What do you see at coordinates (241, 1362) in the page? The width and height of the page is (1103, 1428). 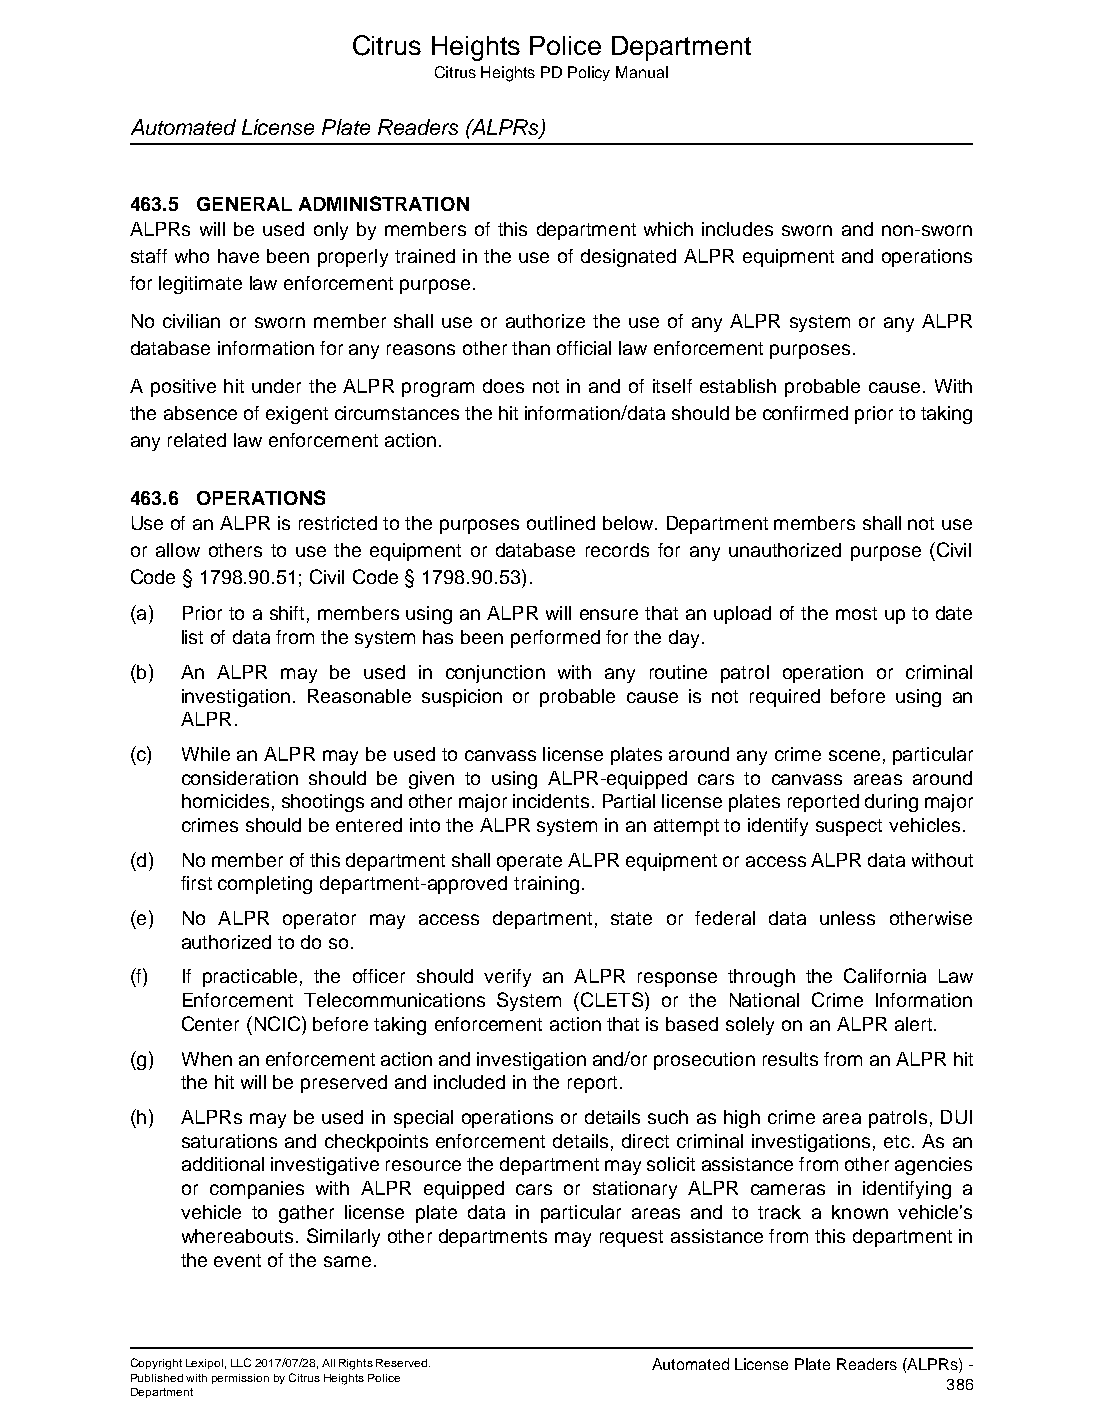 I see `LLC` at bounding box center [241, 1362].
